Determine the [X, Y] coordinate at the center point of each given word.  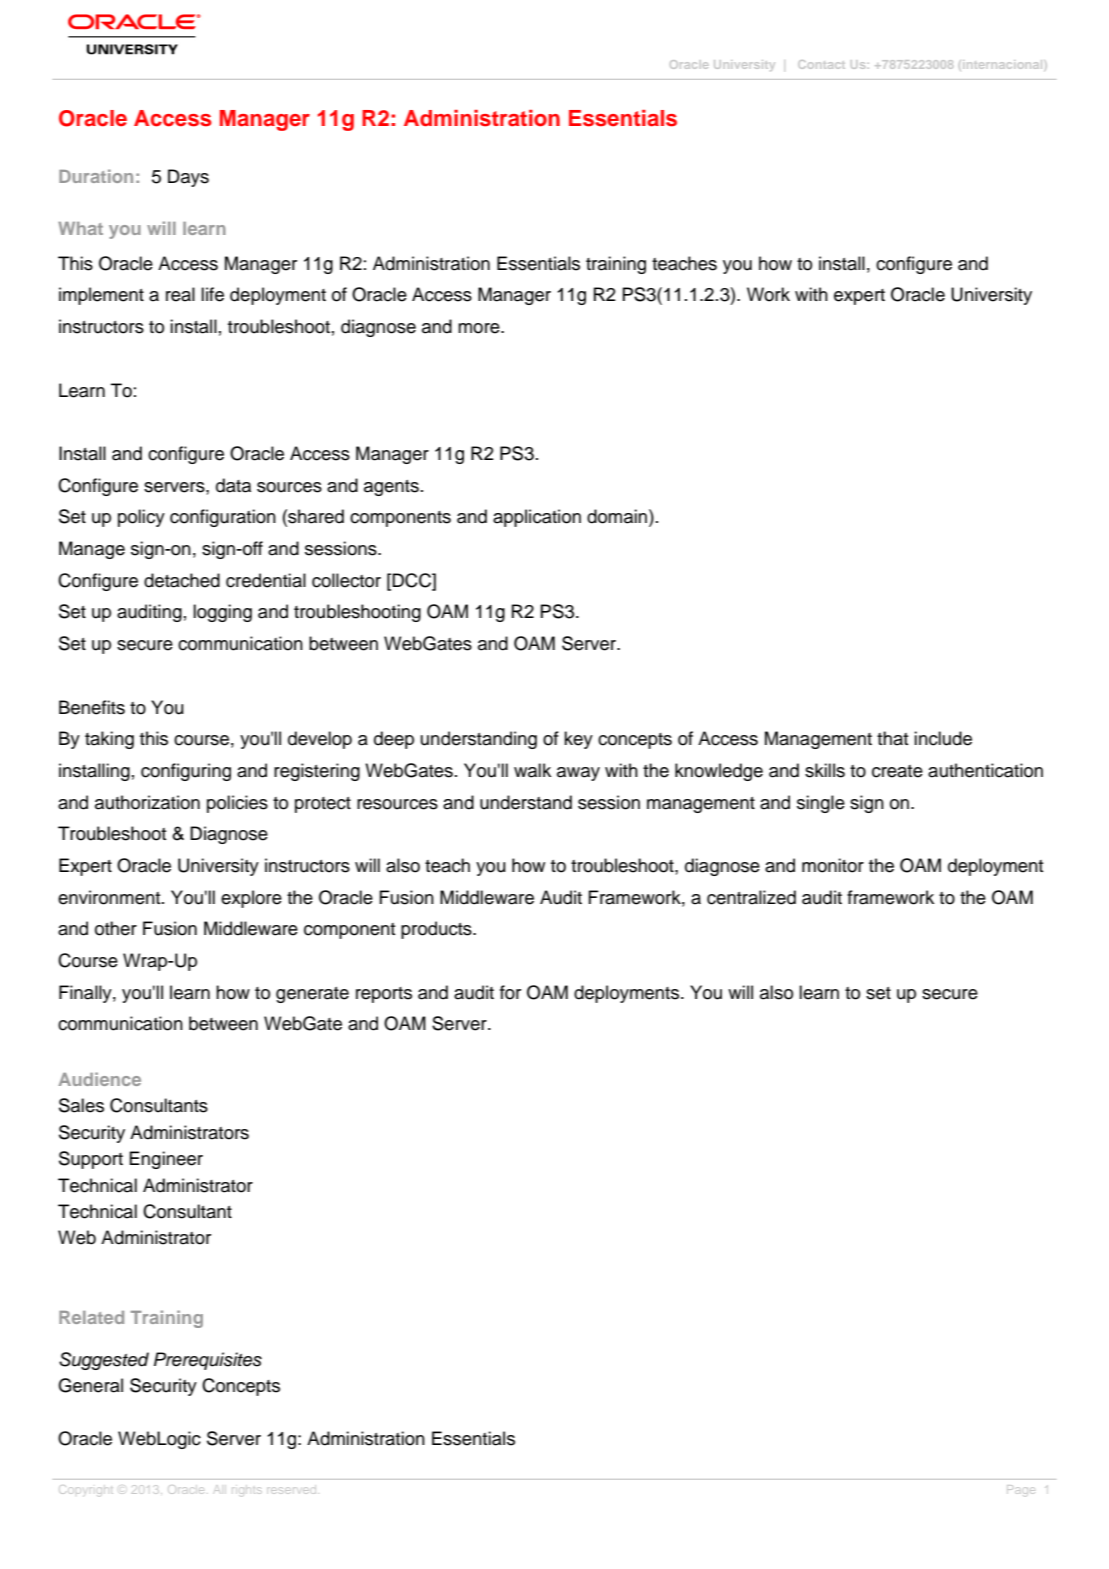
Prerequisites [208, 1361]
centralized [751, 897]
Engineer [166, 1160]
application [537, 518]
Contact [821, 64]
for [510, 992]
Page [1021, 1489]
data [233, 485]
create [897, 771]
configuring [186, 772]
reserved [291, 1490]
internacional [1002, 64]
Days [188, 178]
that [893, 738]
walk [532, 770]
